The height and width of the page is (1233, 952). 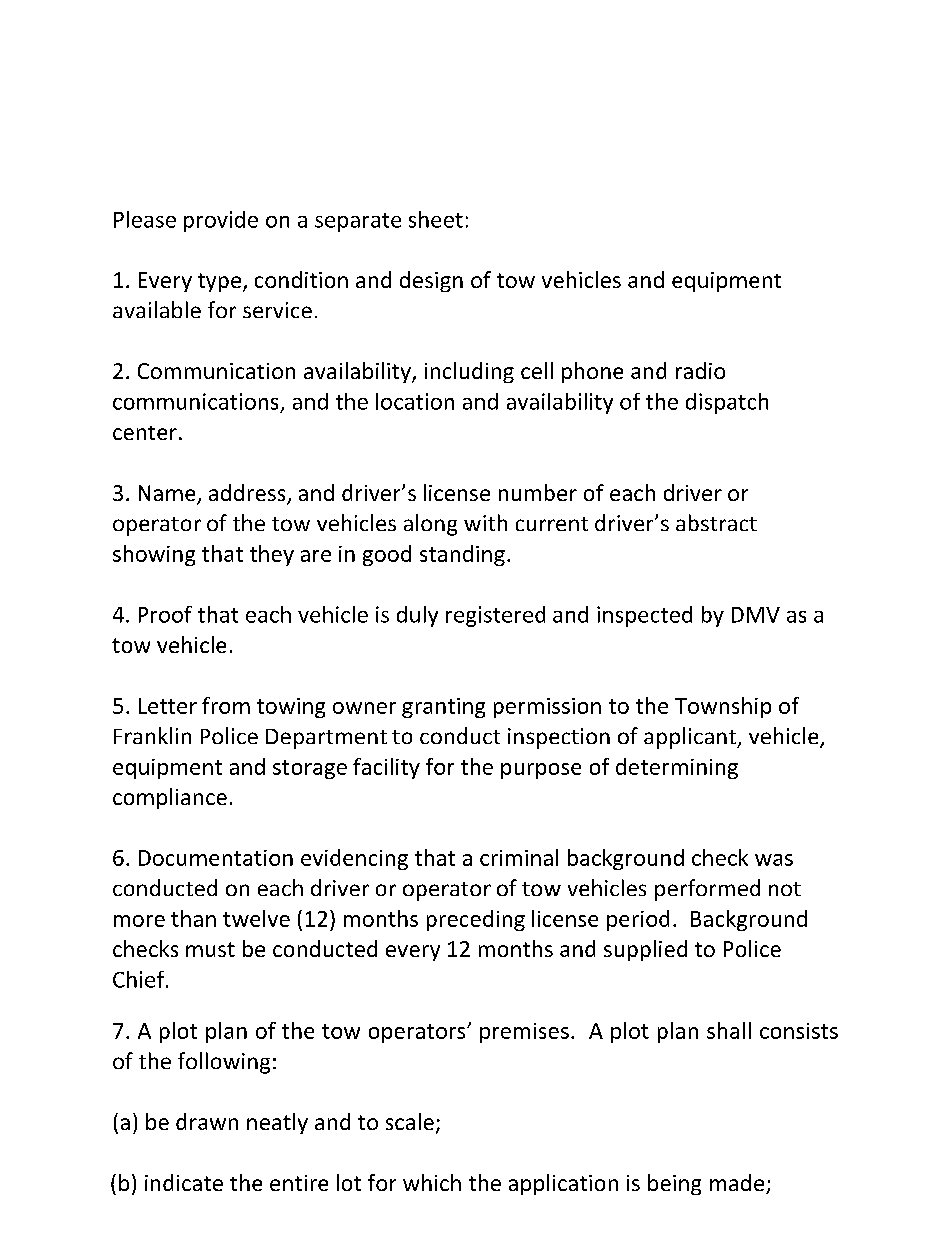 I want to click on criminal, so click(x=519, y=857).
